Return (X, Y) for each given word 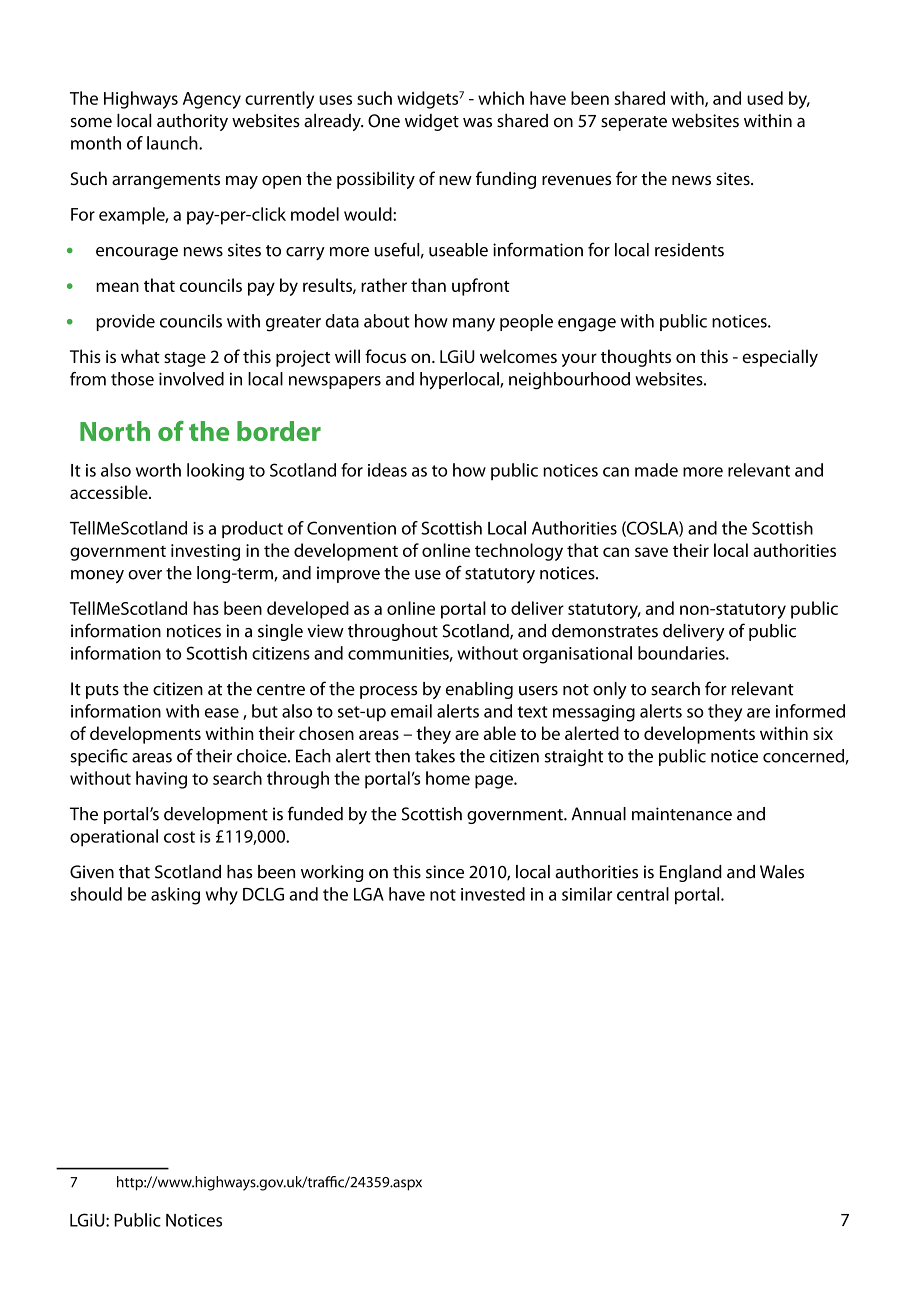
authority (192, 122)
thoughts (636, 358)
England (691, 873)
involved (191, 379)
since (445, 872)
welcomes (518, 356)
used (765, 98)
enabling (479, 690)
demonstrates (605, 631)
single (280, 632)
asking (175, 896)
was (477, 123)
